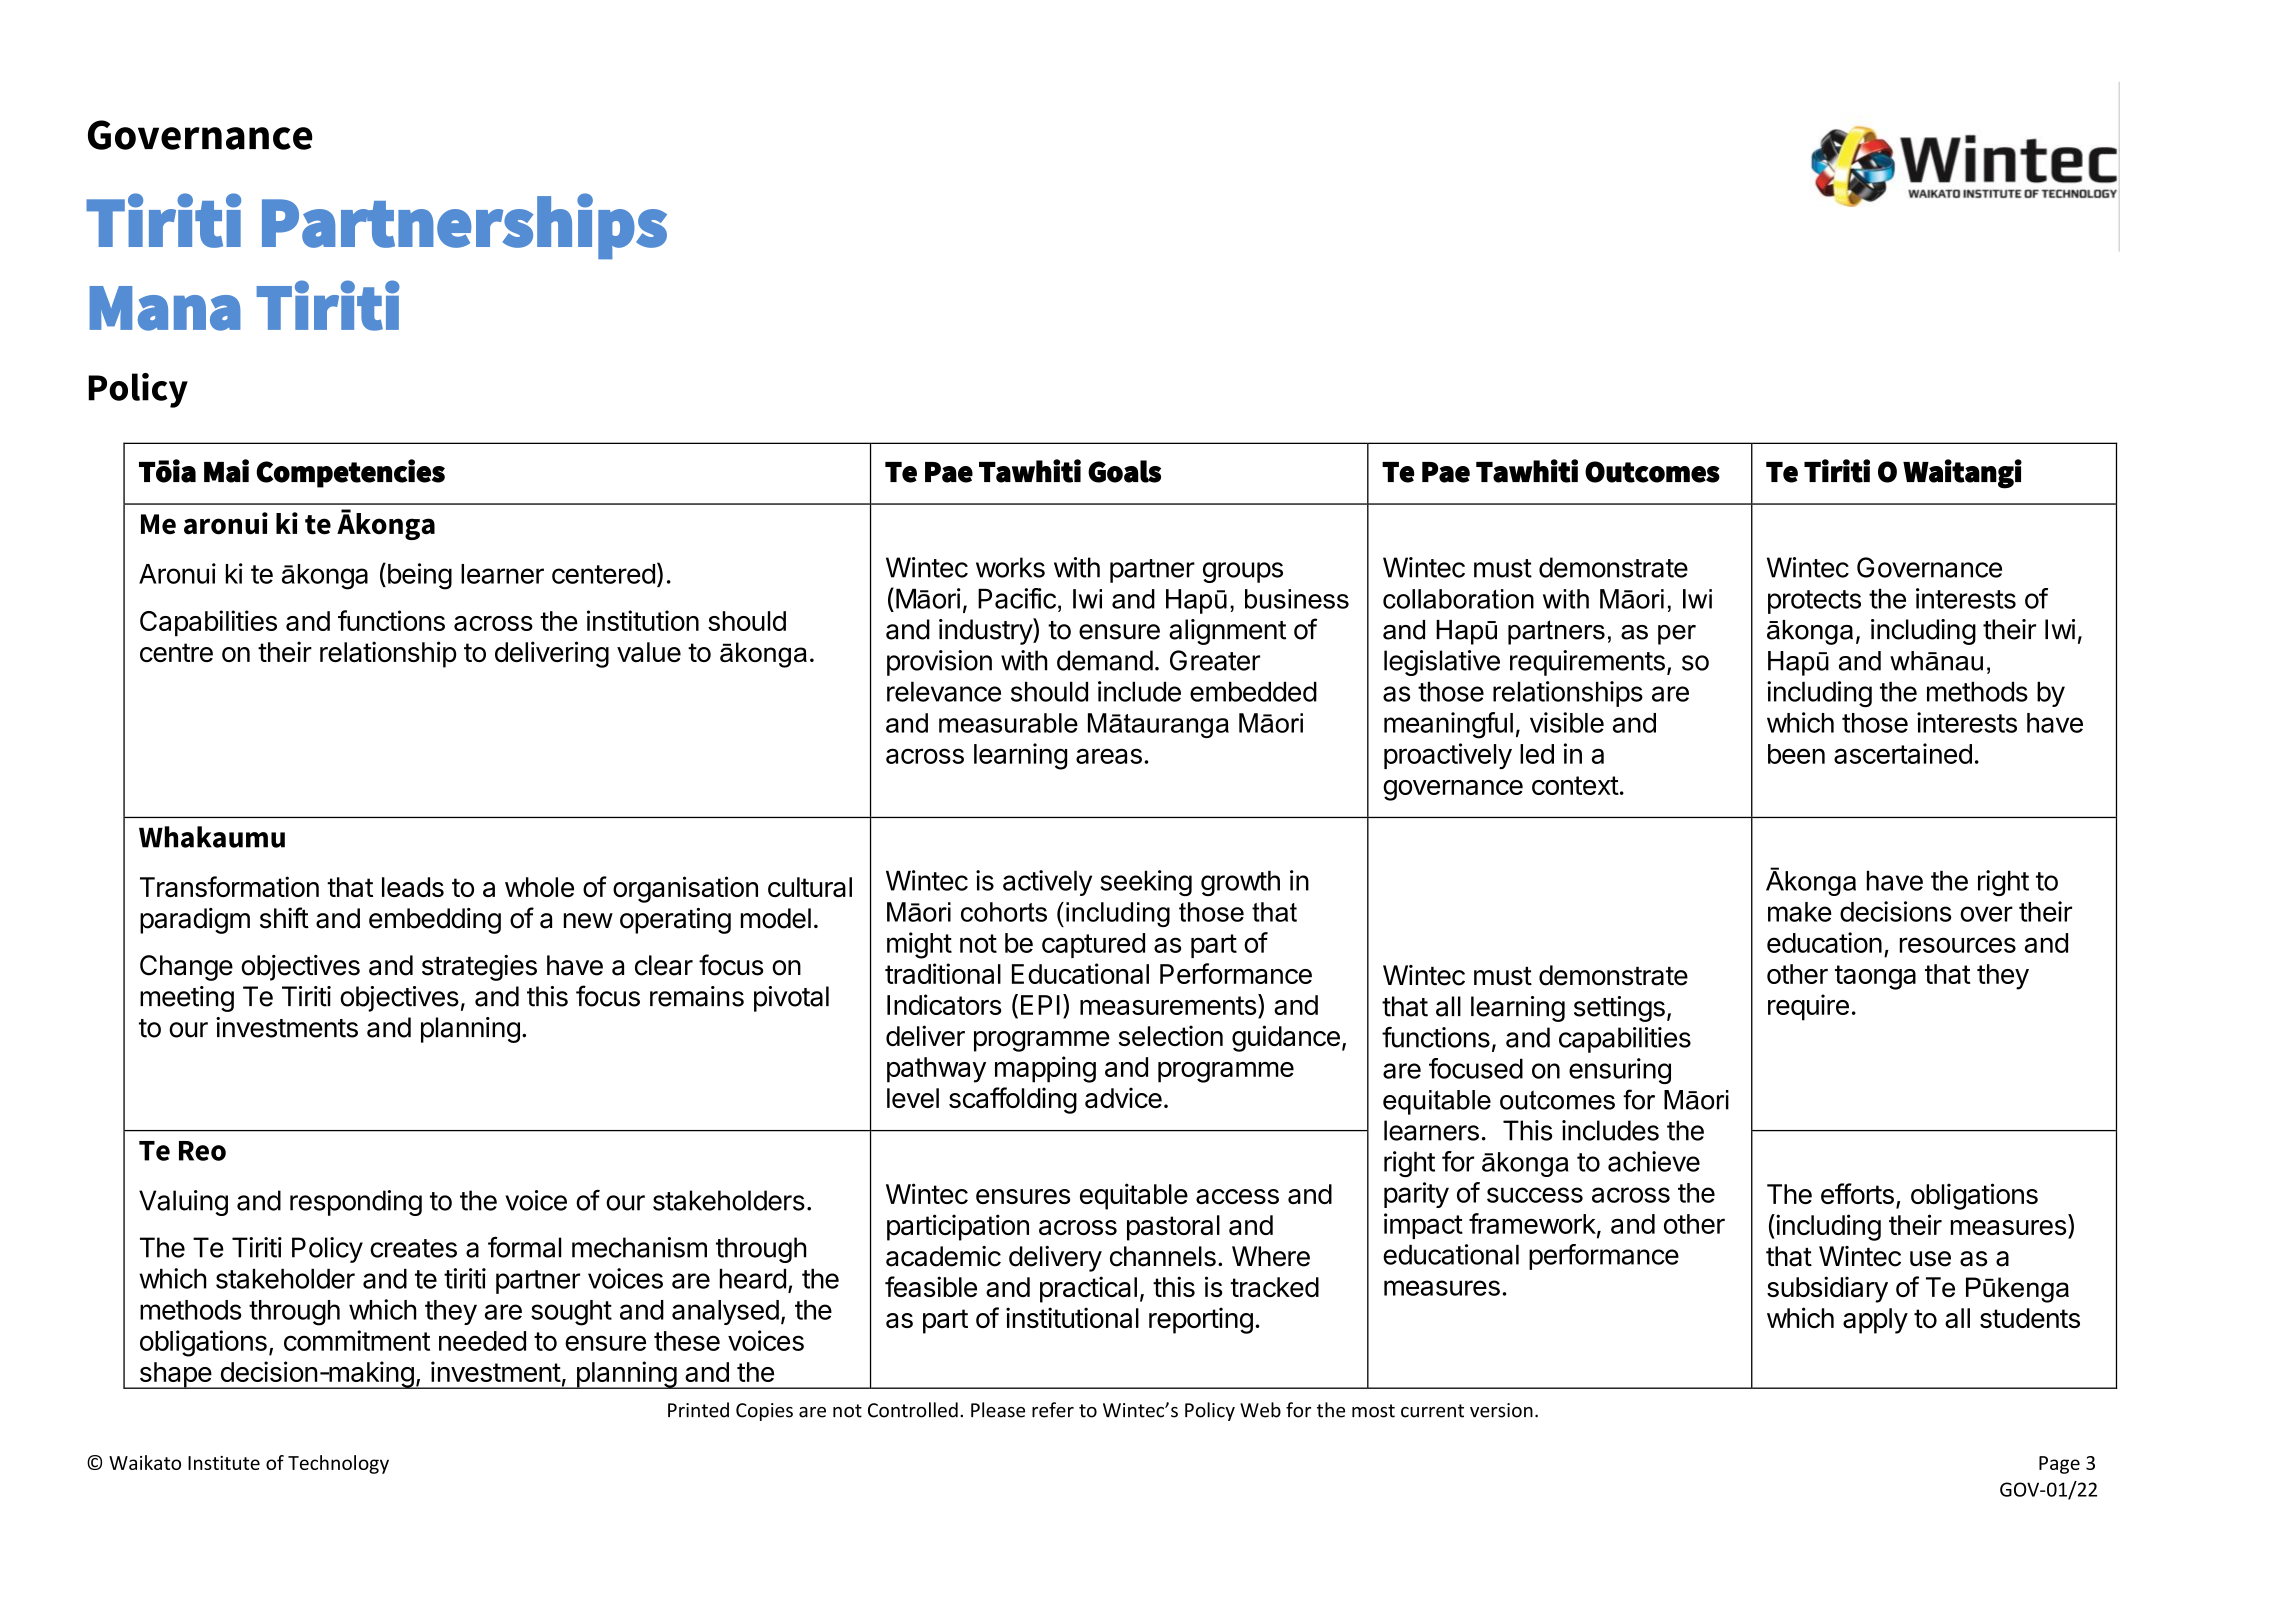 The height and width of the screenshot is (1607, 2273). Describe the element at coordinates (1008, 723) in the screenshot. I see `measurable` at that location.
